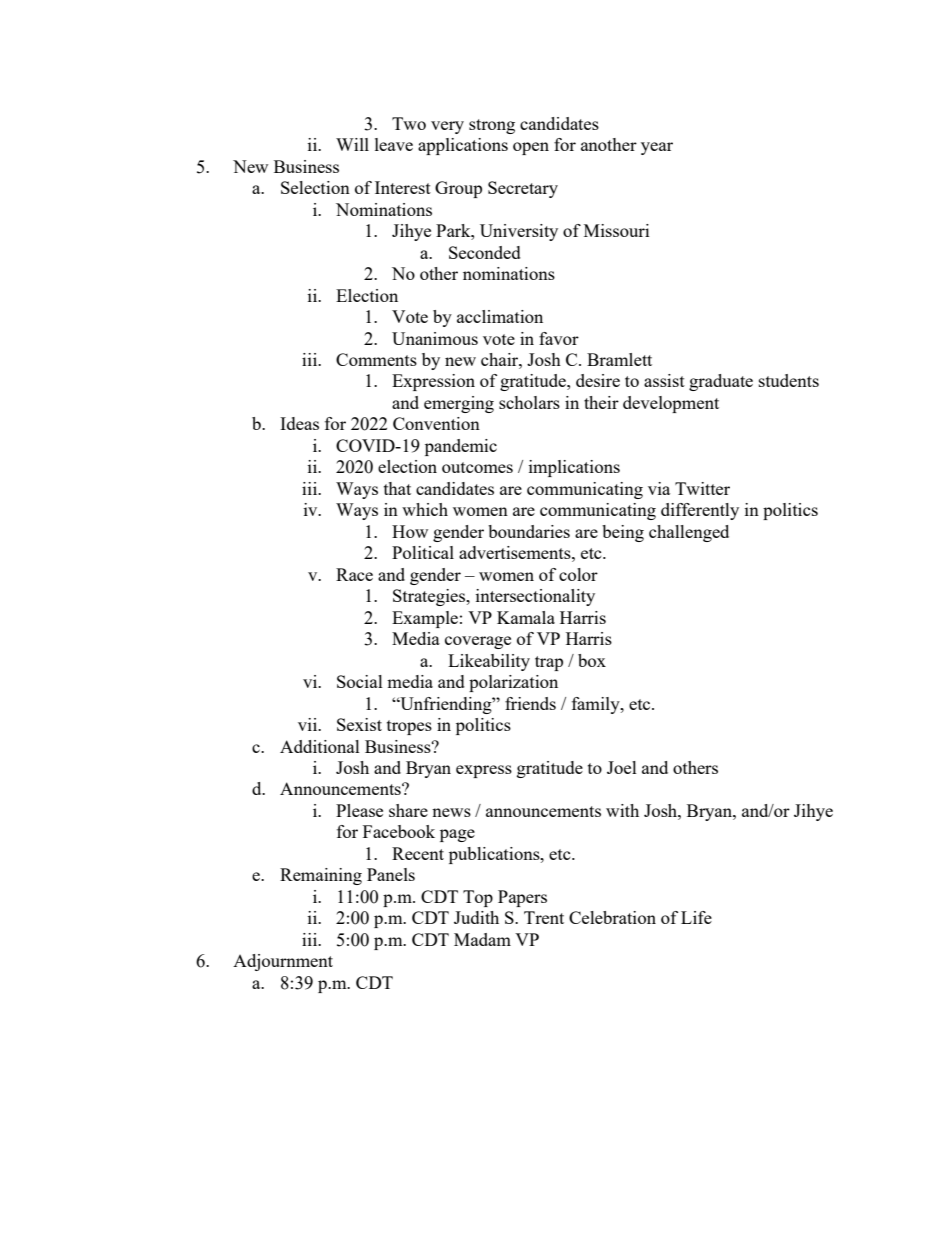 Image resolution: width=952 pixels, height=1233 pixels. Describe the element at coordinates (721, 382) in the image. I see `graduate` at that location.
